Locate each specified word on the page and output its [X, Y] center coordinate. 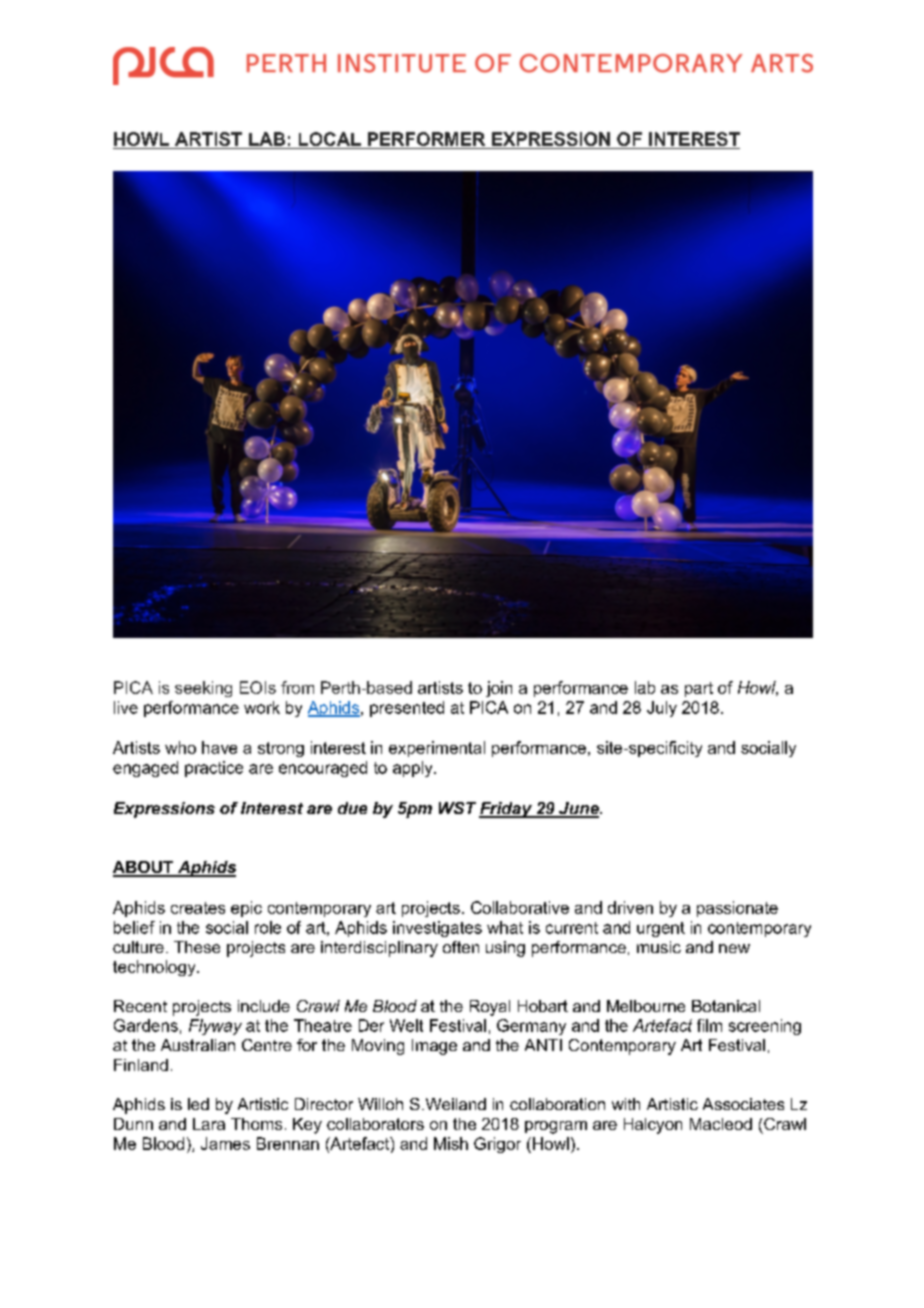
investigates [437, 929]
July [662, 709]
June [579, 809]
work [262, 707]
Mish [451, 1143]
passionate [737, 909]
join [499, 689]
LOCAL [330, 139]
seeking [203, 689]
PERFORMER [426, 139]
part [699, 689]
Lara [209, 1124]
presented [407, 709]
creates [198, 908]
